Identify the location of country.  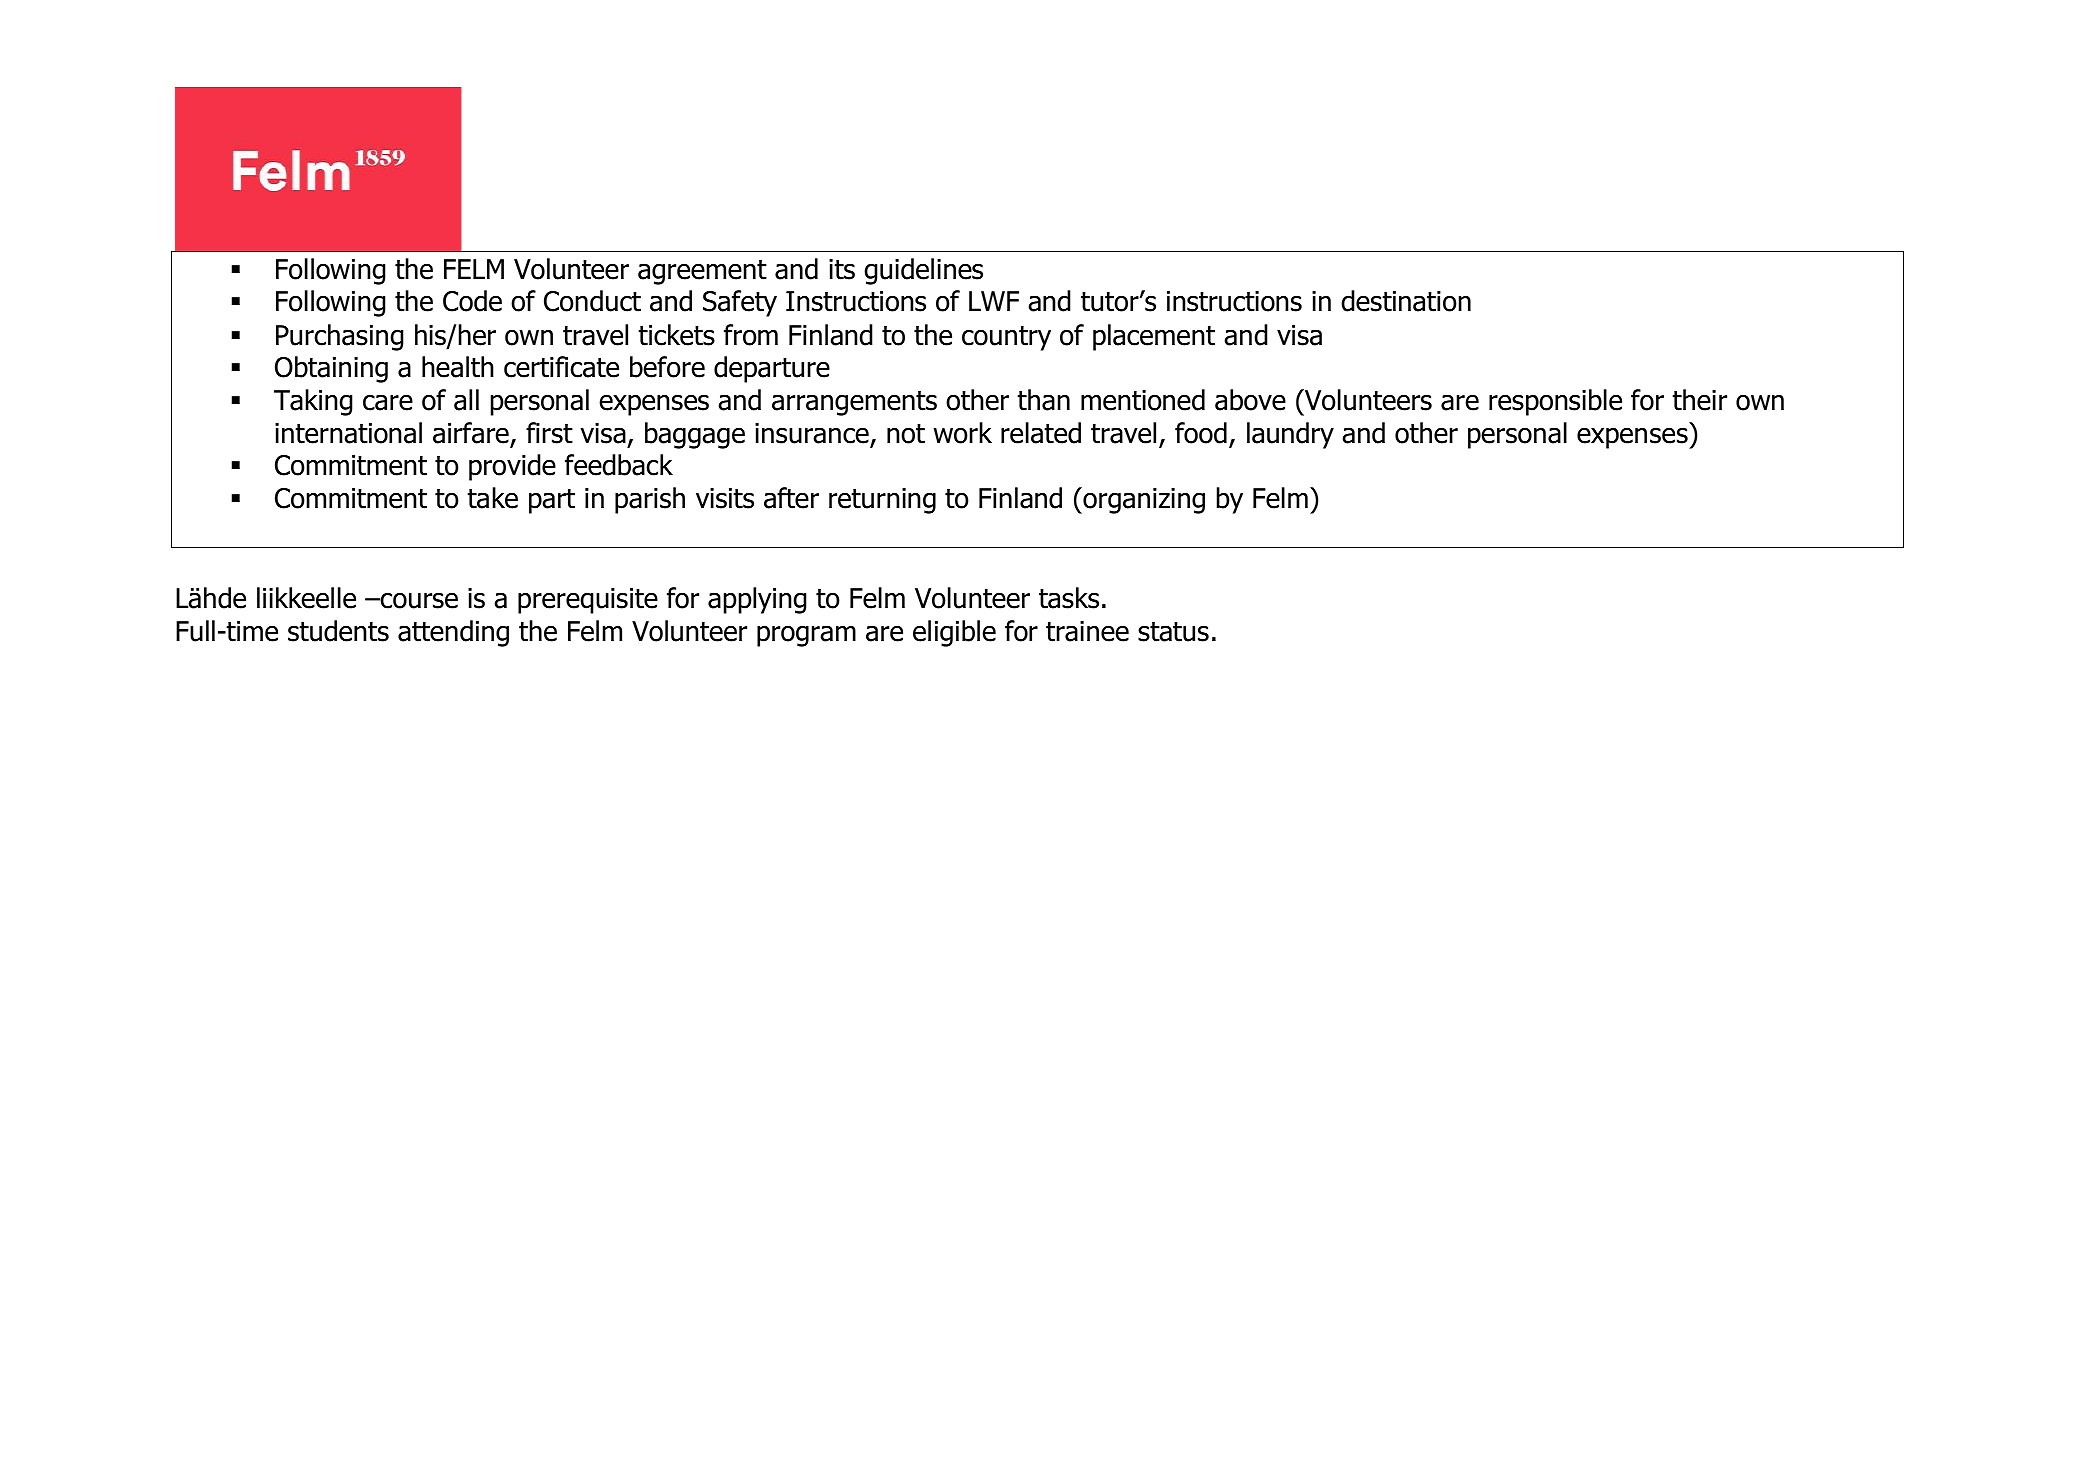
(1006, 338).
